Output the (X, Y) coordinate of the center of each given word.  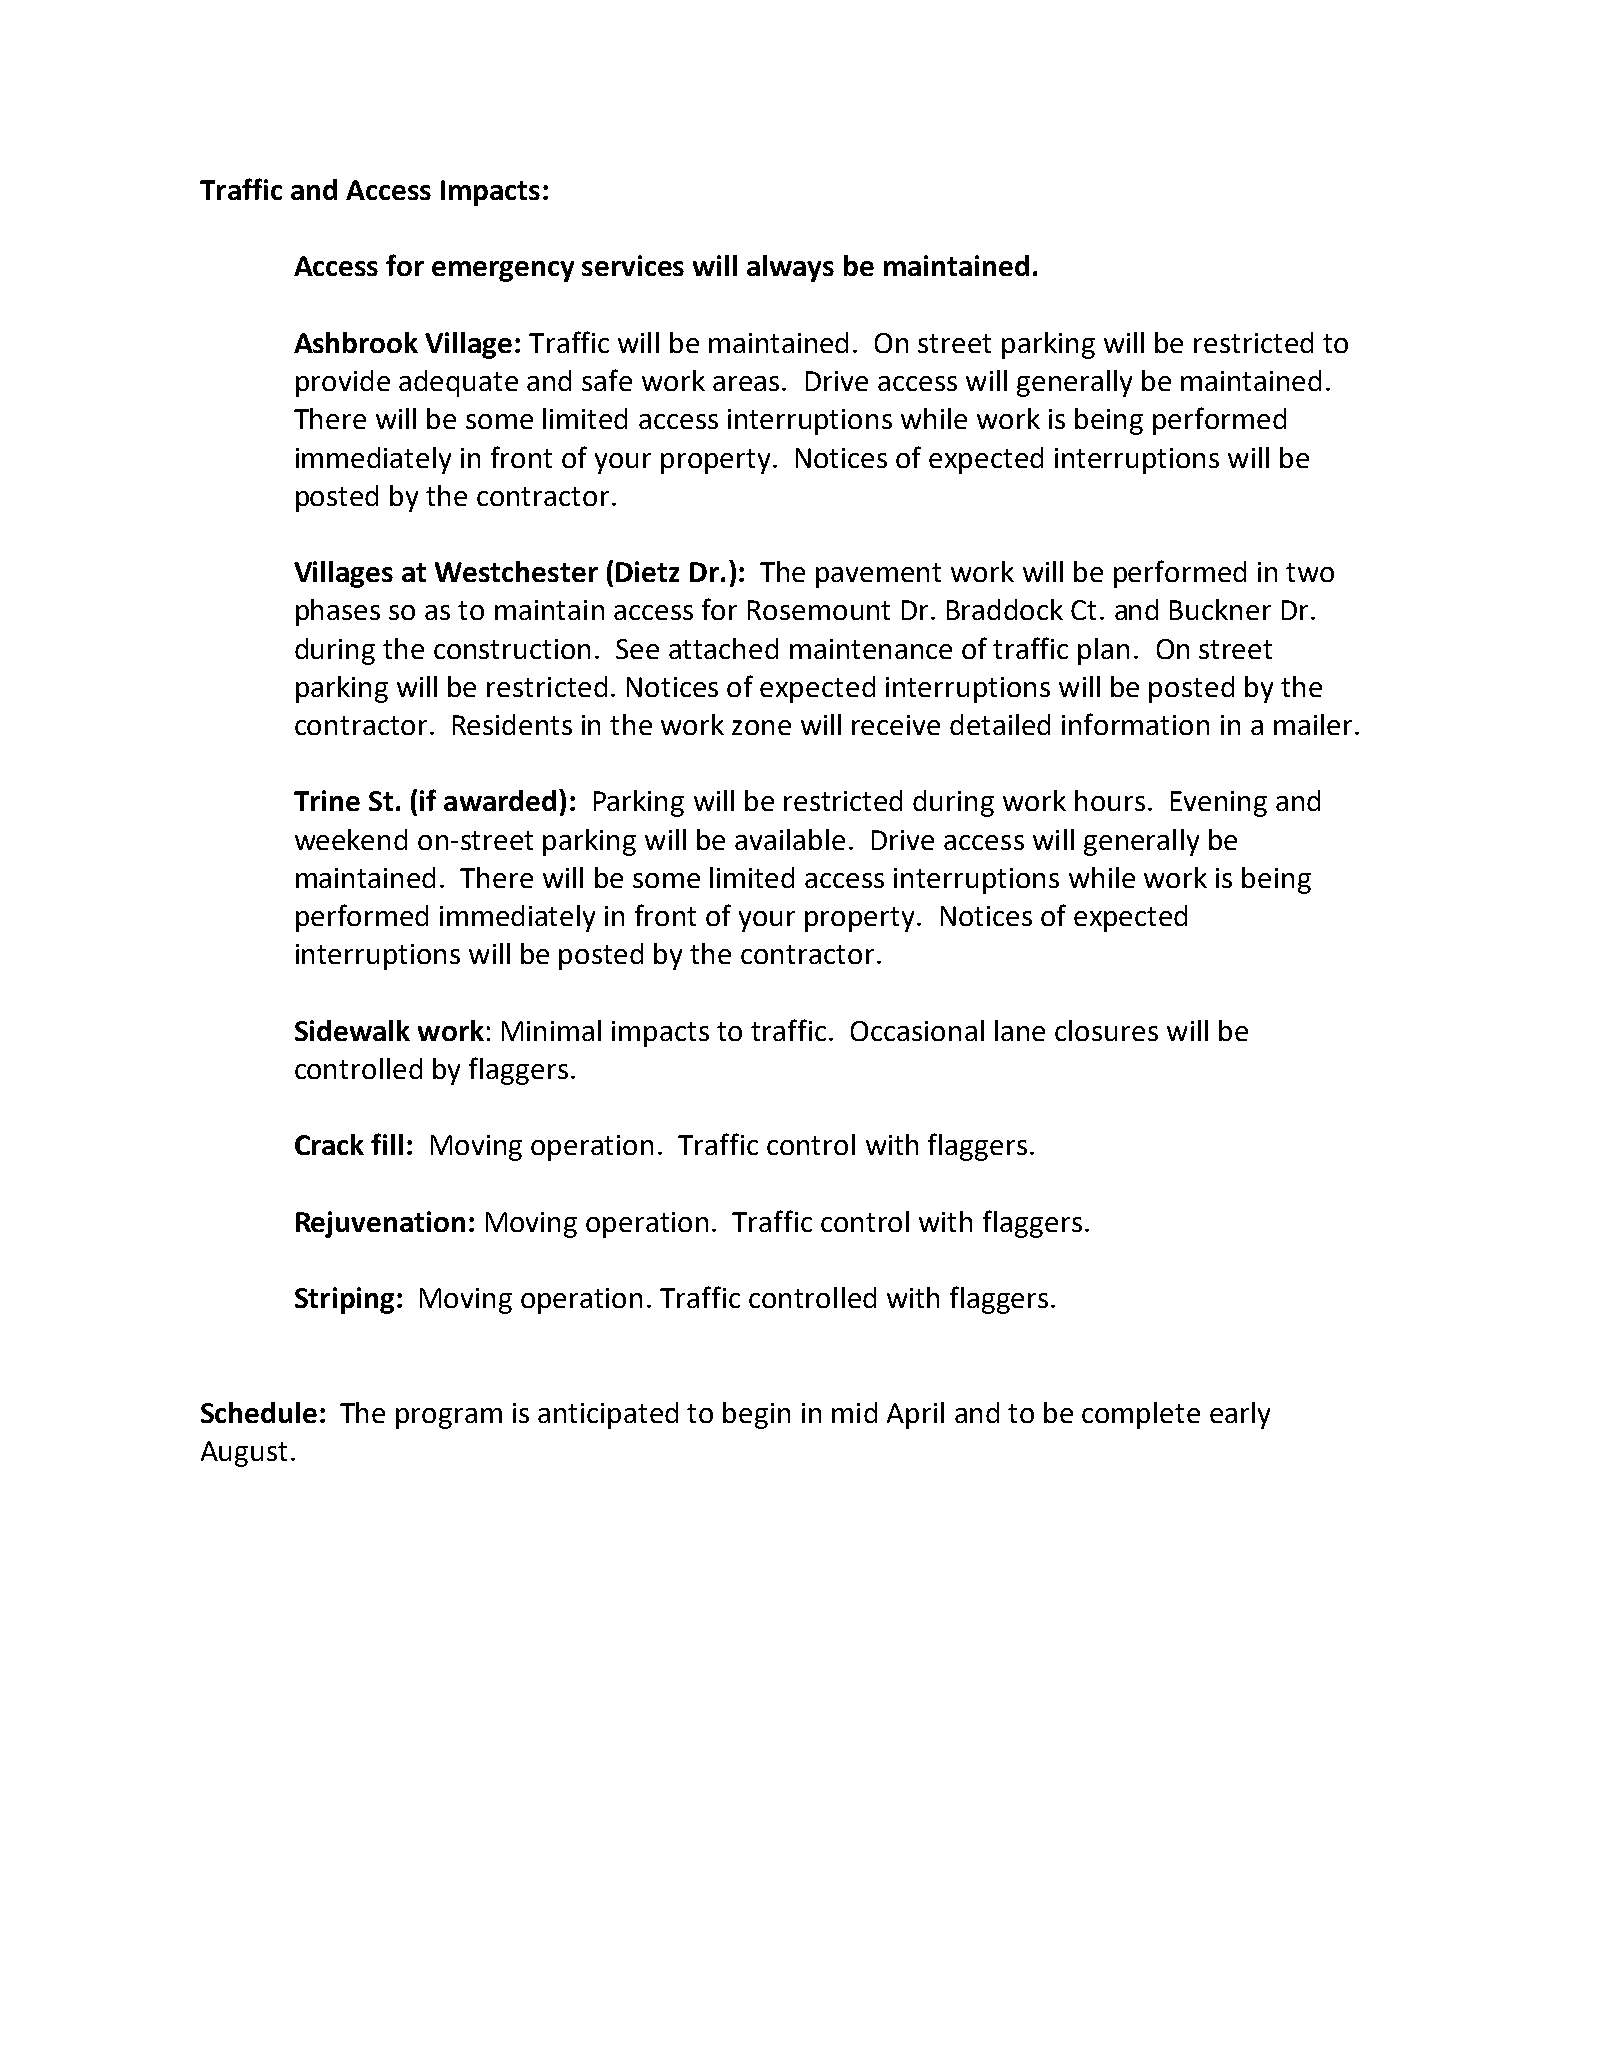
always (790, 268)
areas (746, 383)
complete (1141, 1415)
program (449, 1418)
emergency (503, 271)
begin (756, 1415)
